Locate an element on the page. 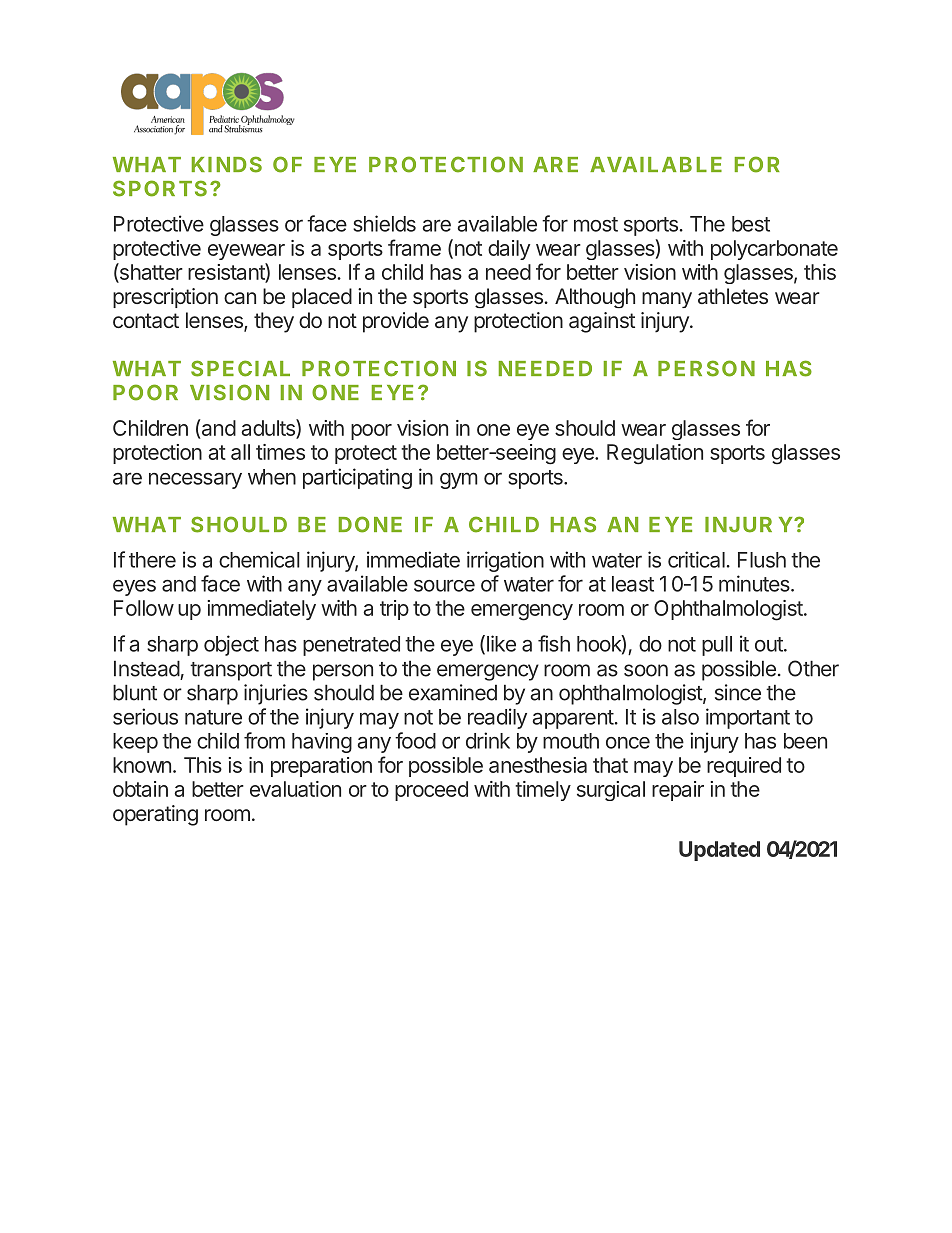 The width and height of the page is (952, 1233). best is located at coordinates (751, 224).
